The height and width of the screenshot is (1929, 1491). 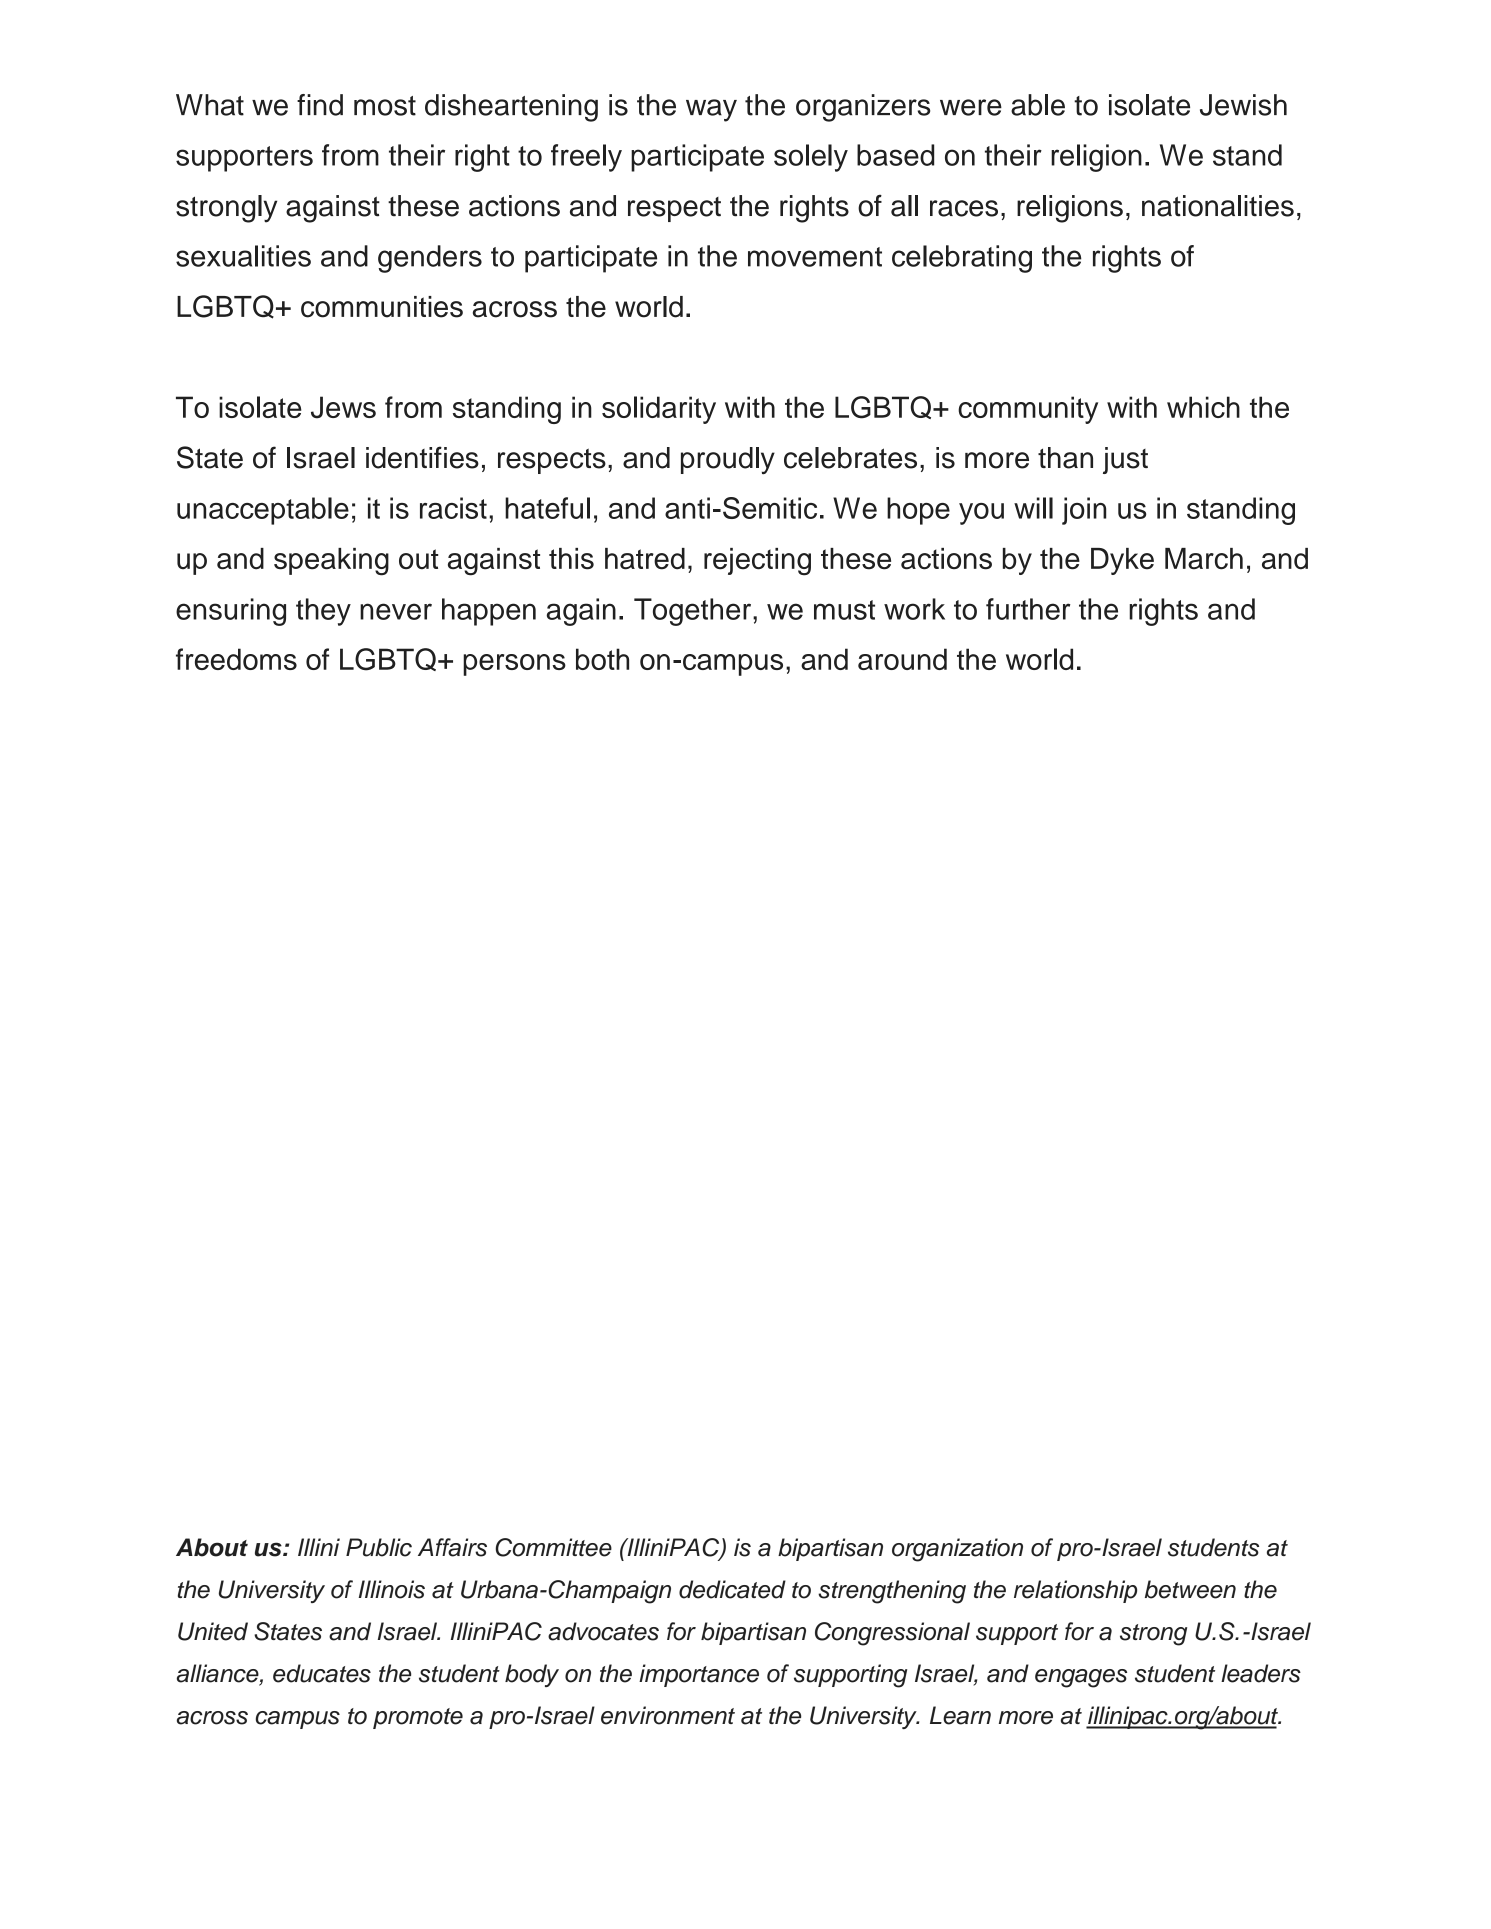 What do you see at coordinates (1218, 206) in the screenshot?
I see `nationalities` at bounding box center [1218, 206].
